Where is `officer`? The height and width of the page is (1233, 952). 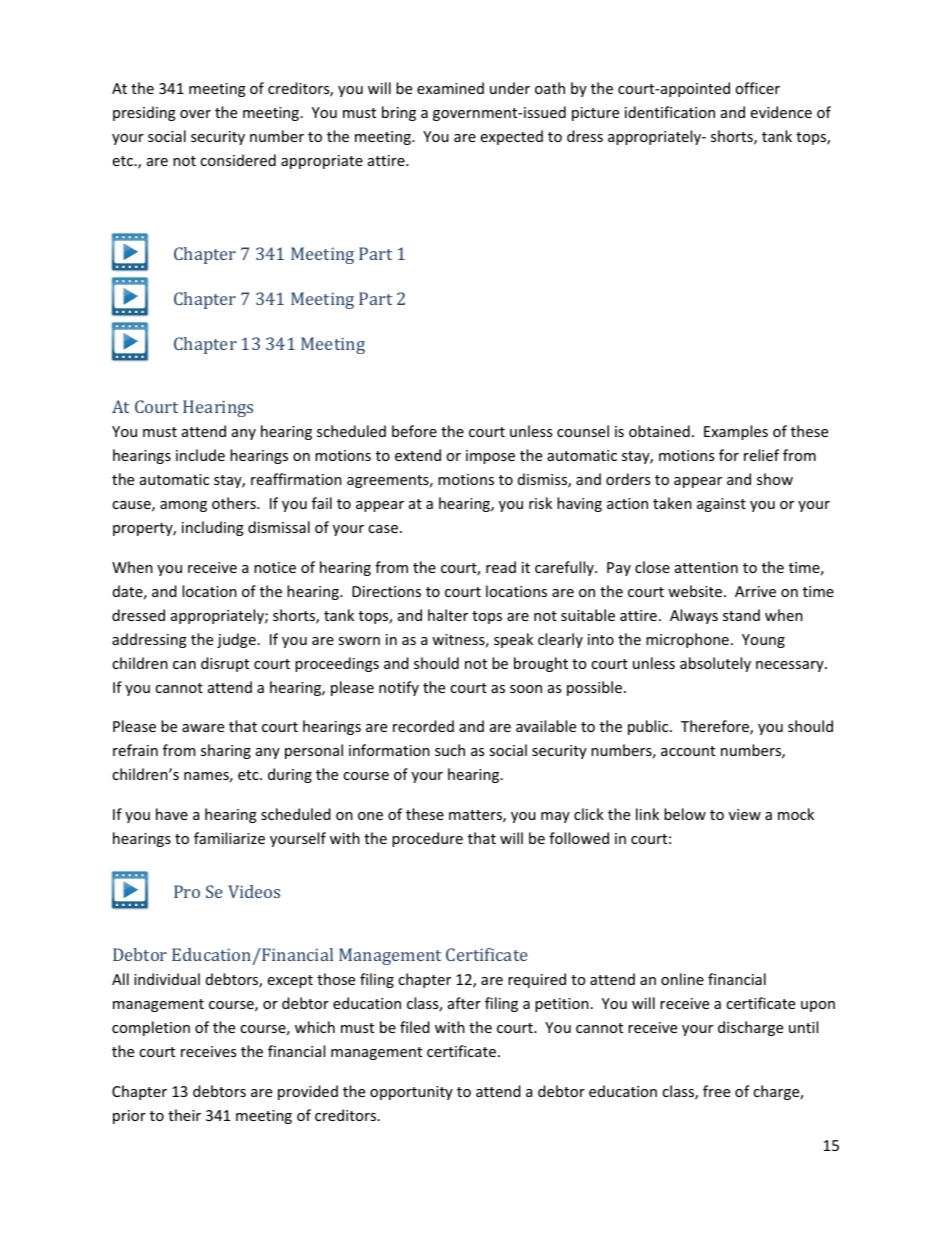
officer is located at coordinates (757, 88).
